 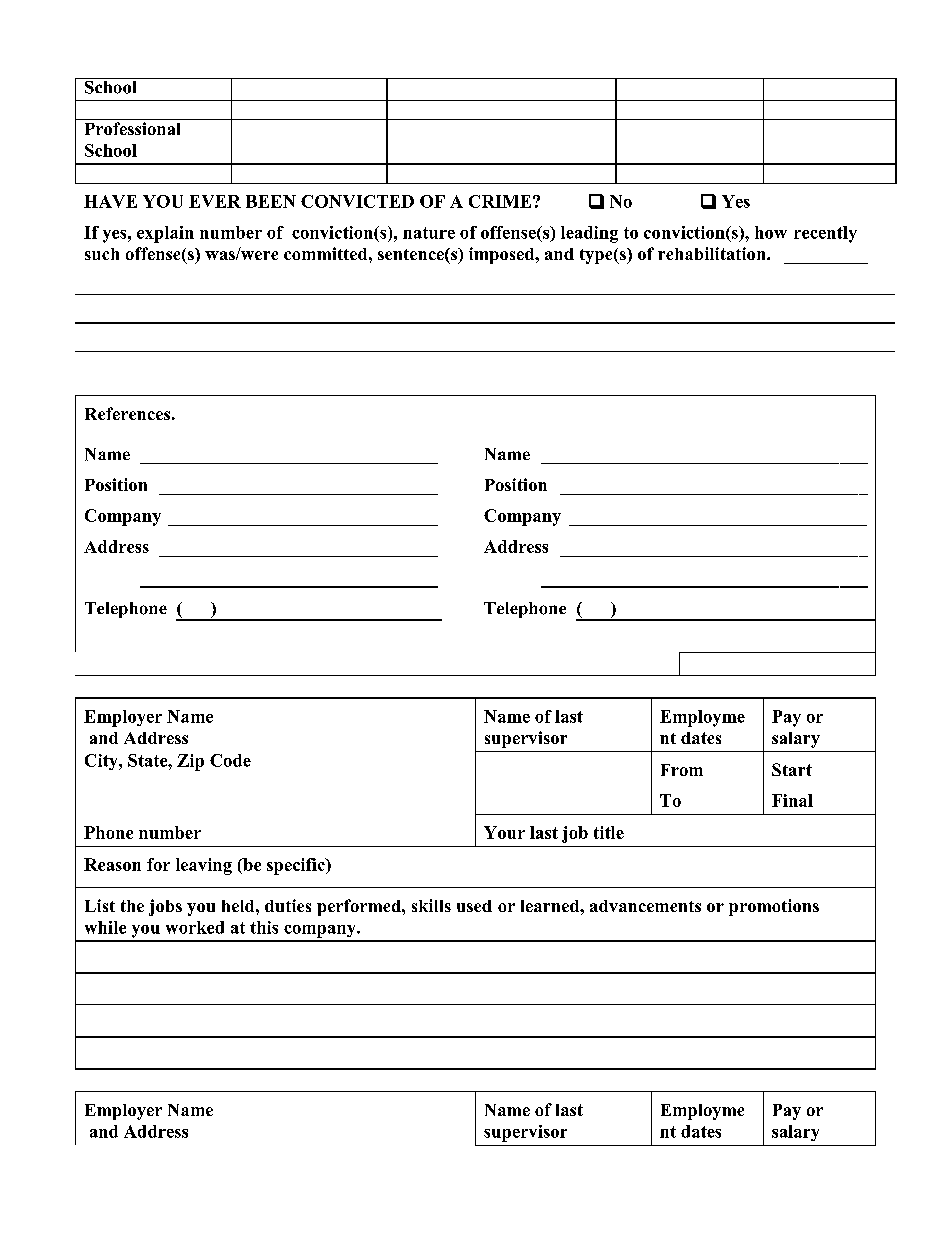 What do you see at coordinates (792, 769) in the image?
I see `Start` at bounding box center [792, 769].
